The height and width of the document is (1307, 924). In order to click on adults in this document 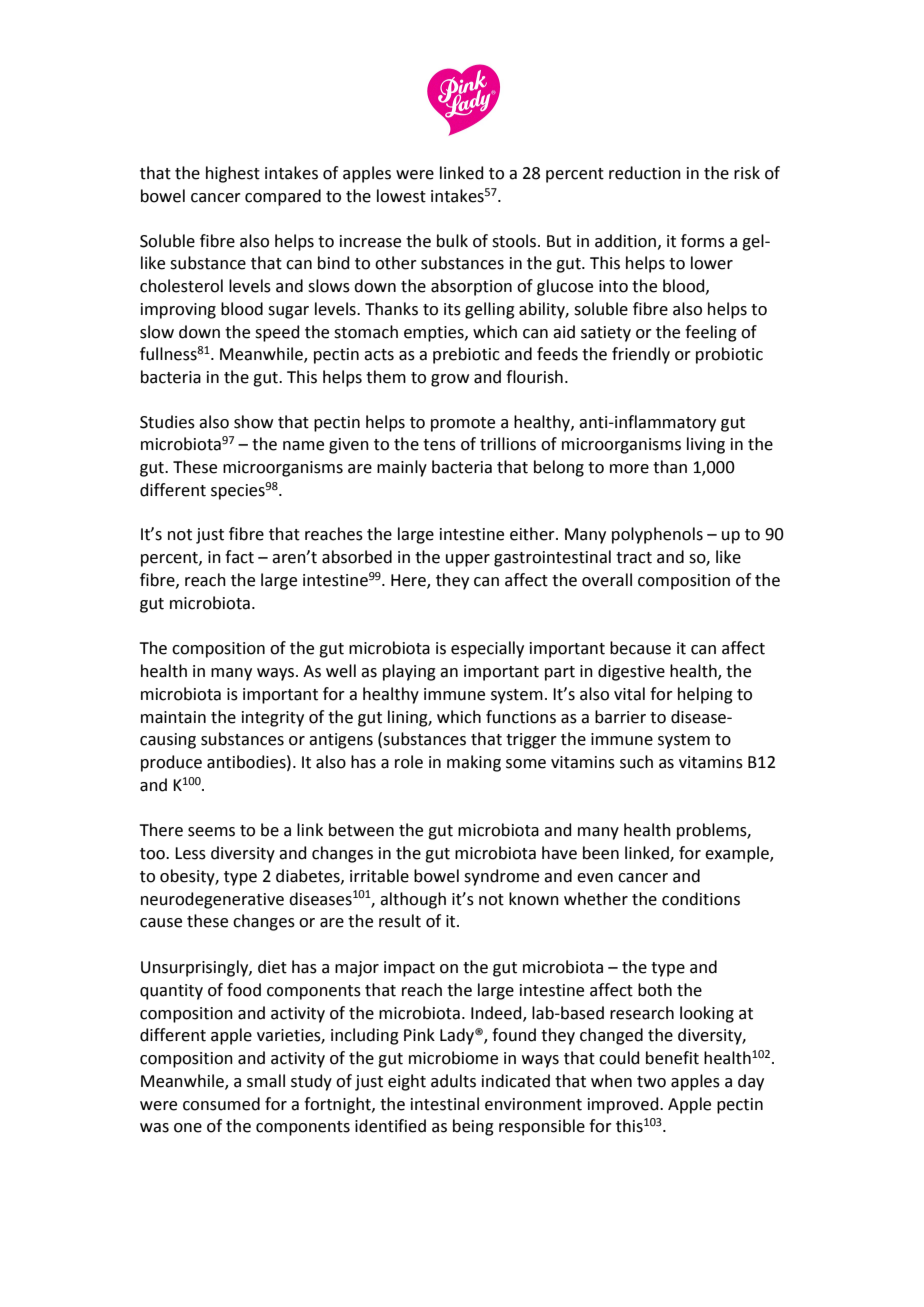, I will do `click(453, 1081)`.
